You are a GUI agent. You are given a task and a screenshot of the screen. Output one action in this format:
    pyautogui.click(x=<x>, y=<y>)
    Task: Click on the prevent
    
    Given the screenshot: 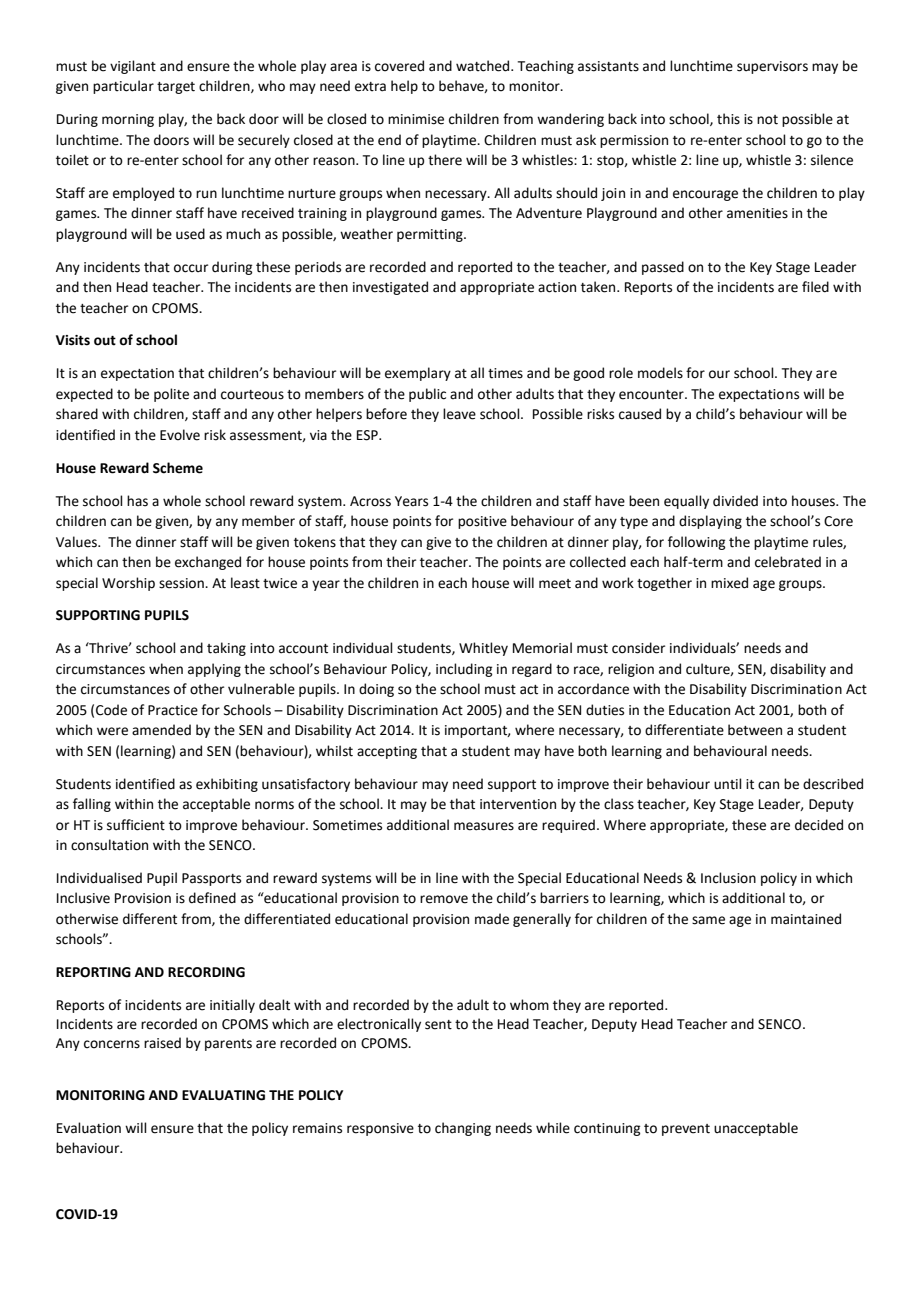 What is the action you would take?
    pyautogui.click(x=686, y=1130)
